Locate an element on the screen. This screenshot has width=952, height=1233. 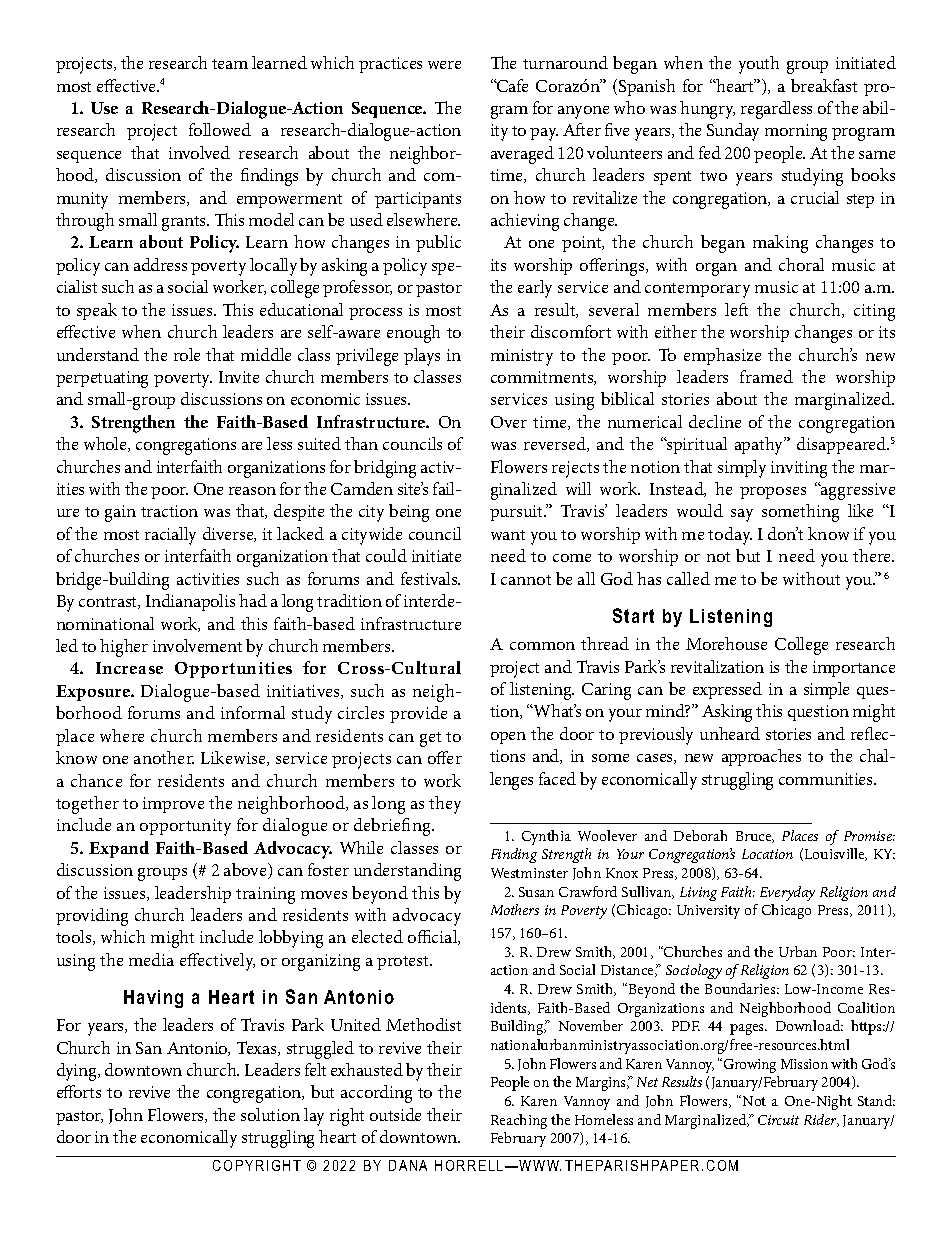
Finding is located at coordinates (514, 855).
